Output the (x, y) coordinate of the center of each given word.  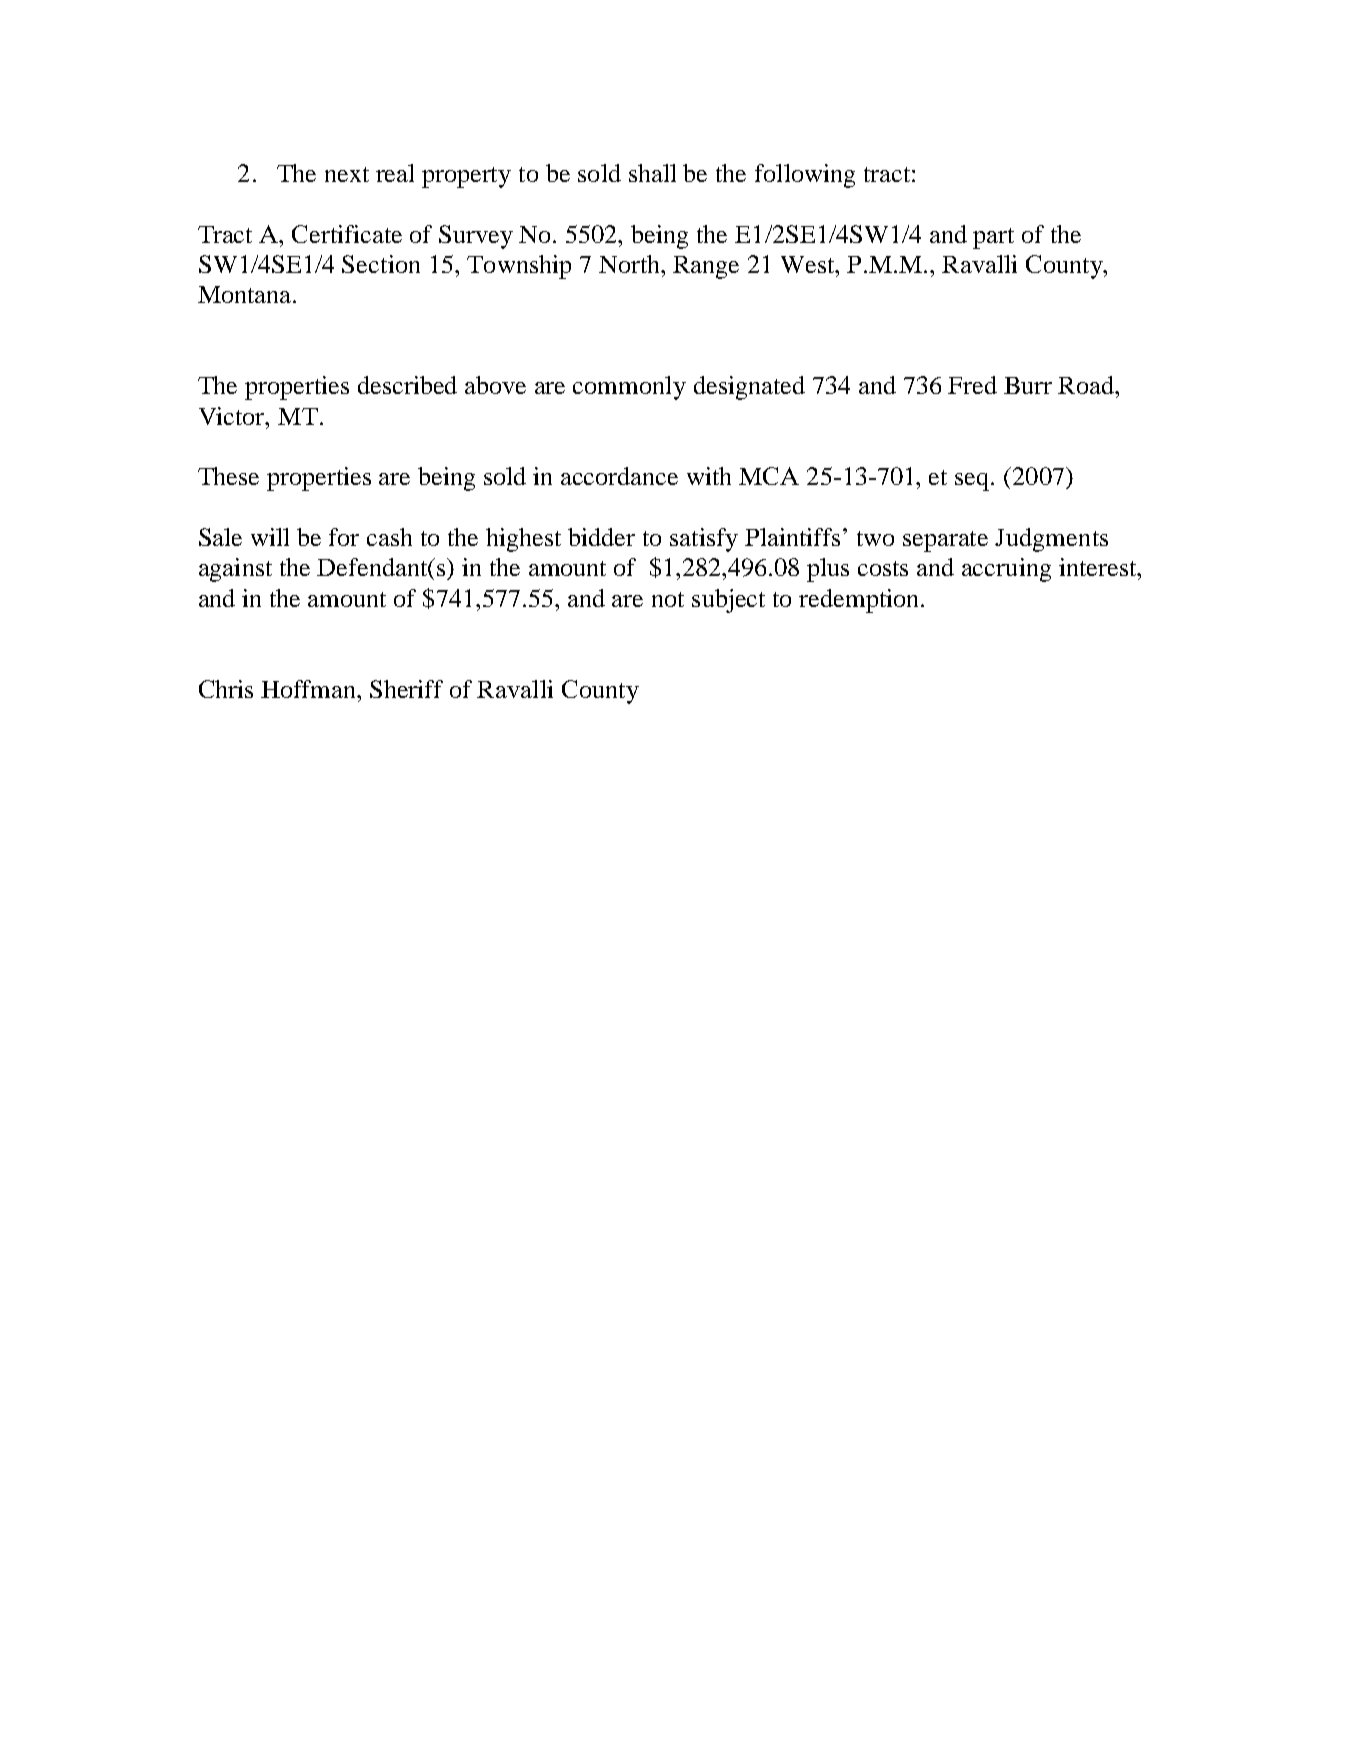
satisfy (704, 540)
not (668, 599)
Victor (233, 416)
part (993, 238)
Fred (972, 385)
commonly (629, 388)
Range (706, 267)
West (809, 264)
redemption (860, 601)
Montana (246, 294)
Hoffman (310, 689)
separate (945, 541)
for (344, 537)
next (347, 174)
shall (652, 173)
